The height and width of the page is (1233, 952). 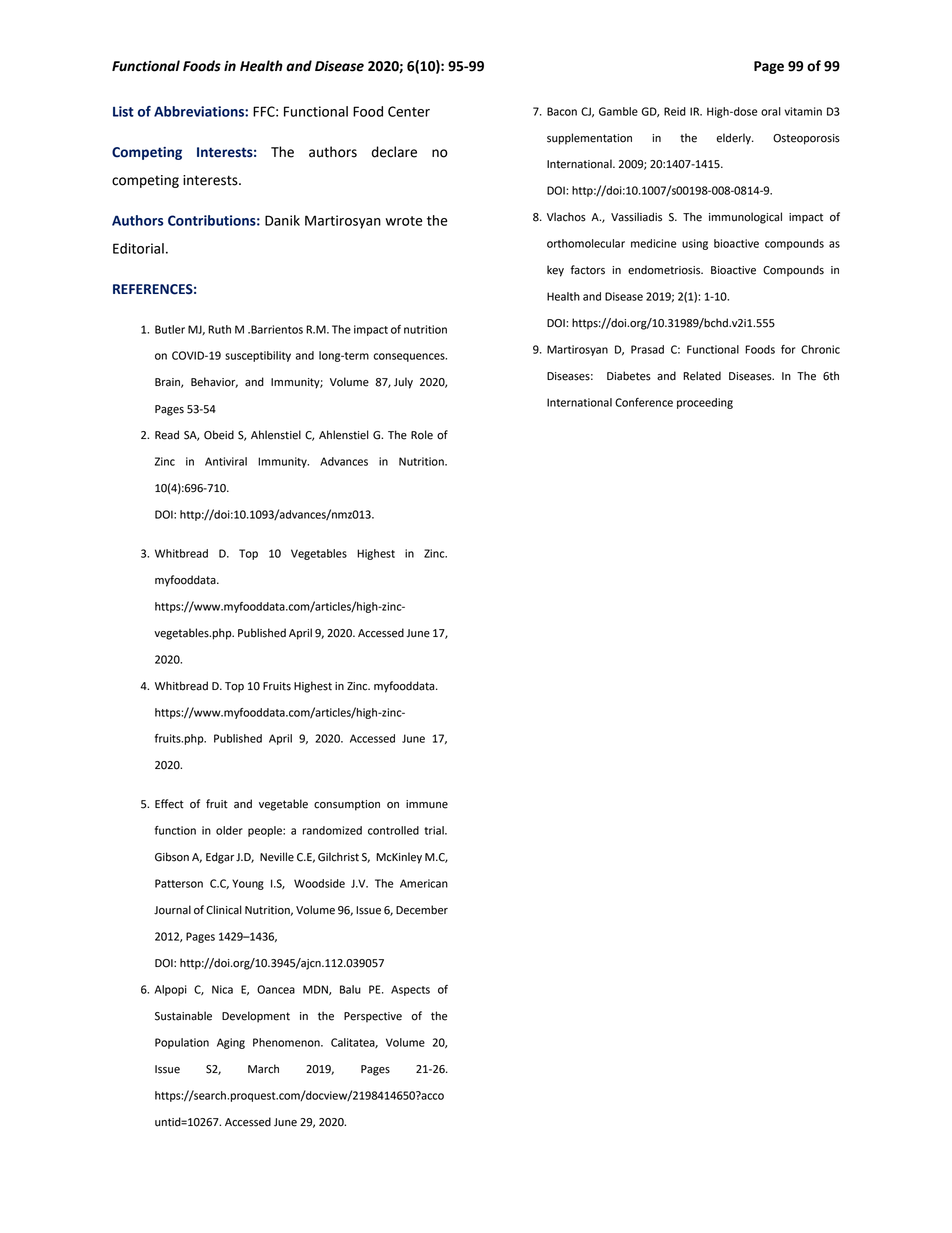 I want to click on Aging, so click(x=231, y=1043).
